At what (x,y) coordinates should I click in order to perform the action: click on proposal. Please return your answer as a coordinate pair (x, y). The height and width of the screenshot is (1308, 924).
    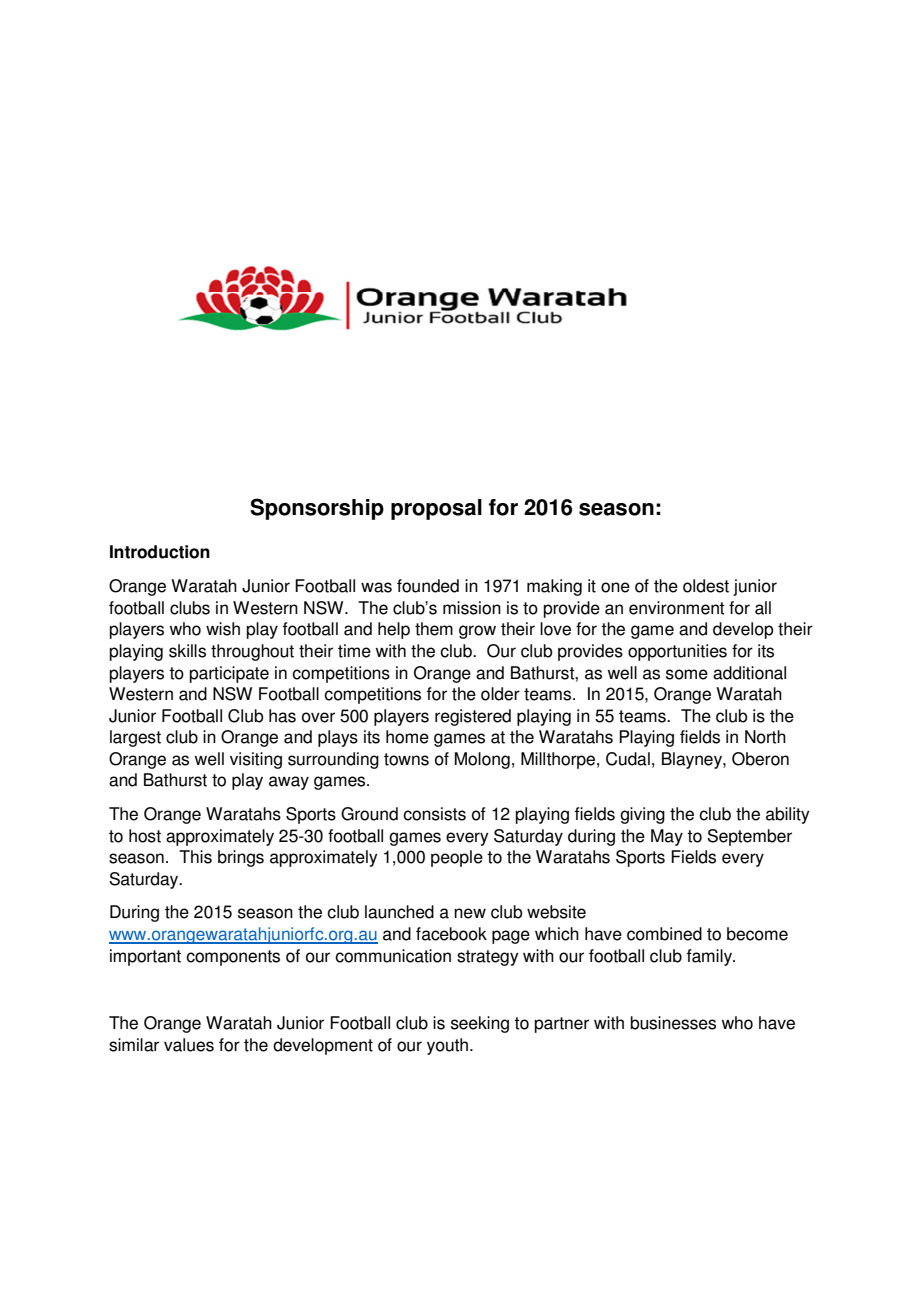
    Looking at the image, I should click on (436, 509).
